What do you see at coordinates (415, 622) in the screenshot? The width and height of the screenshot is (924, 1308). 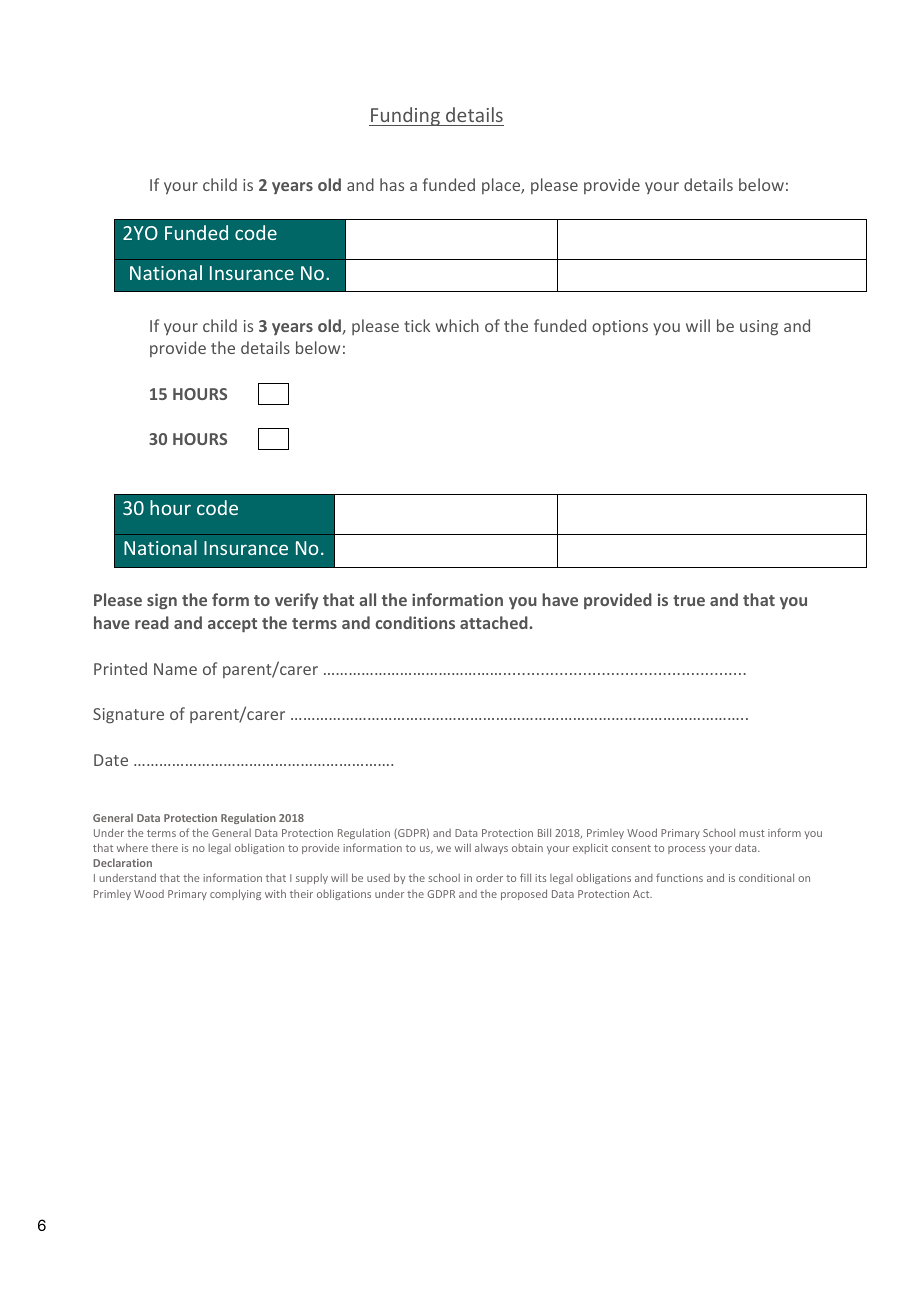 I see `conditions` at bounding box center [415, 622].
